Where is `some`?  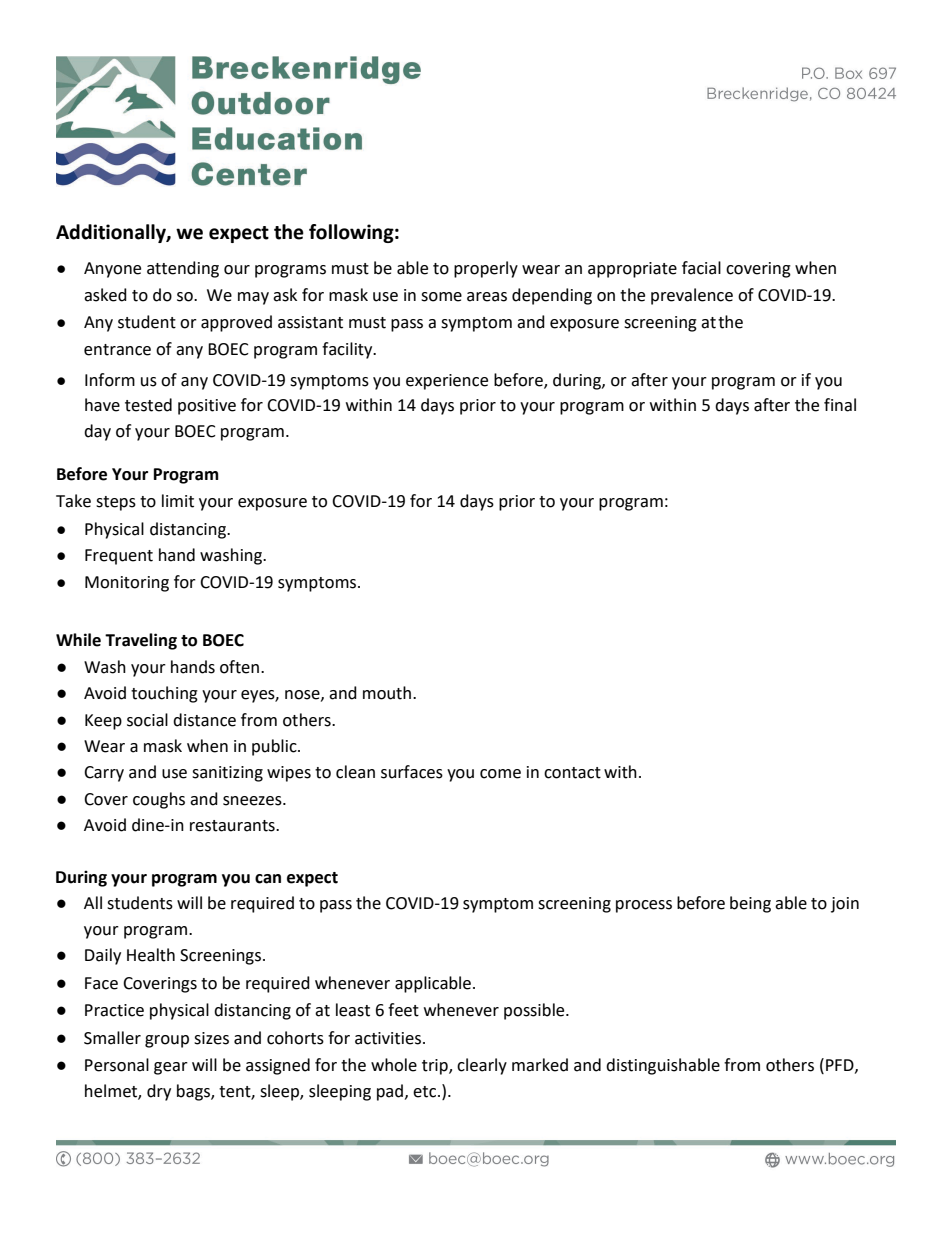
some is located at coordinates (441, 297).
